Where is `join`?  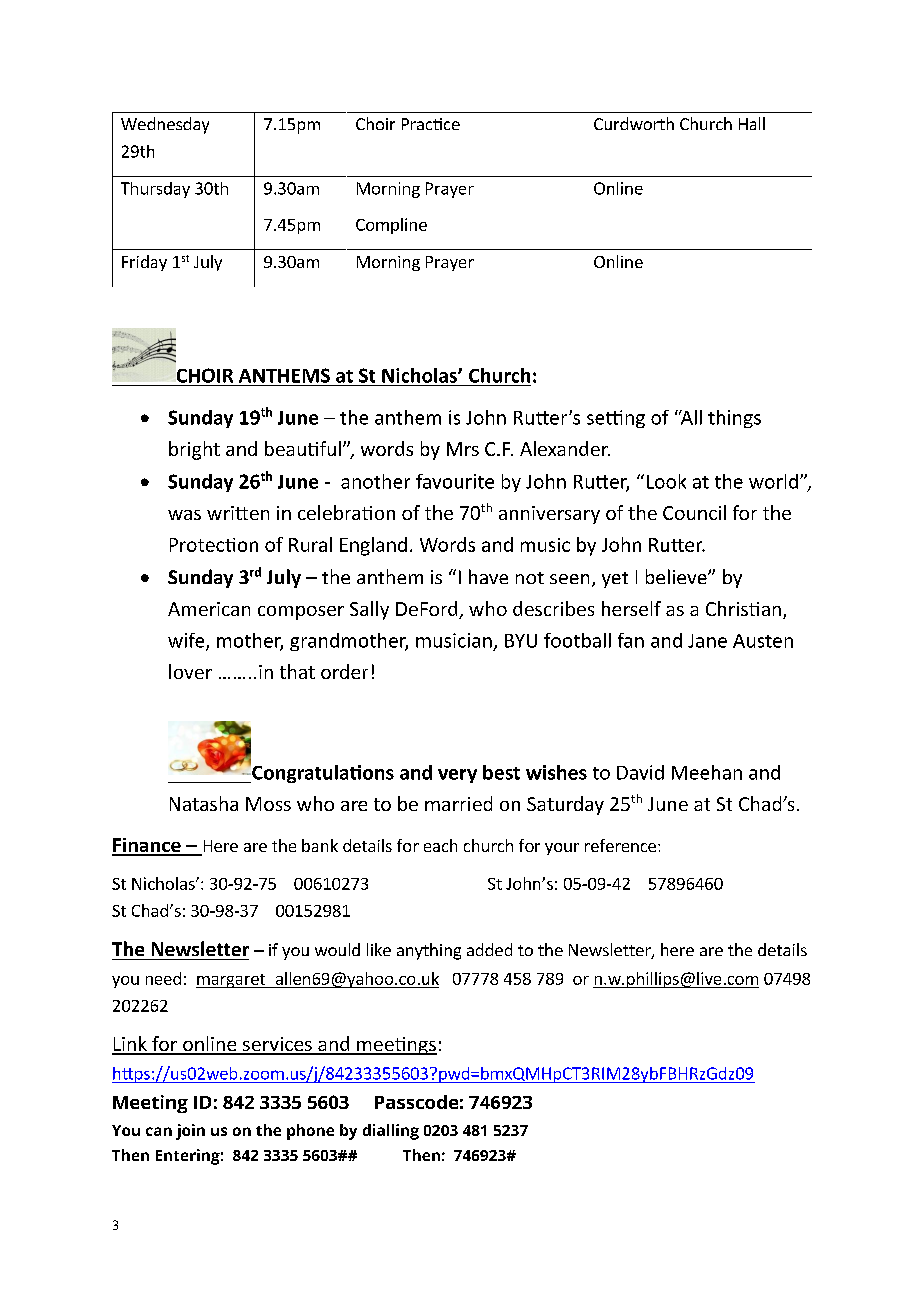
join is located at coordinates (190, 1132).
